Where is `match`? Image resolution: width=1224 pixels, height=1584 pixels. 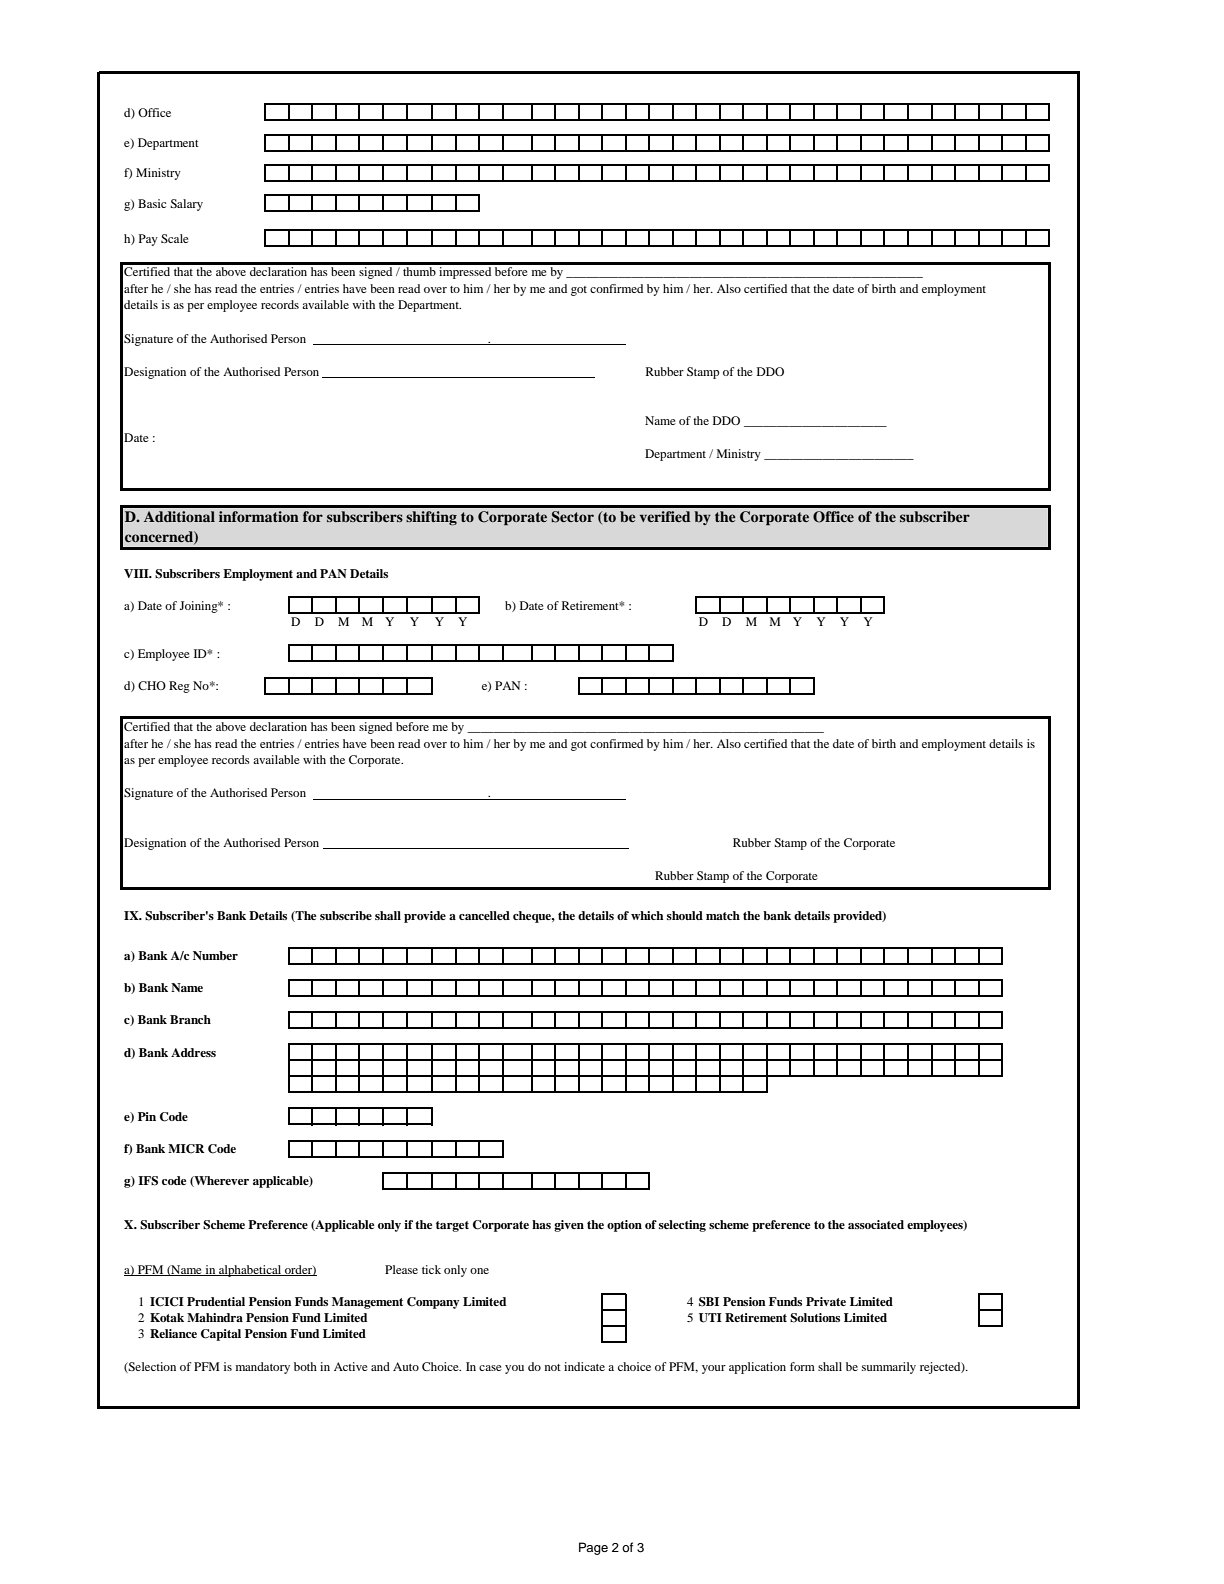 match is located at coordinates (723, 915).
